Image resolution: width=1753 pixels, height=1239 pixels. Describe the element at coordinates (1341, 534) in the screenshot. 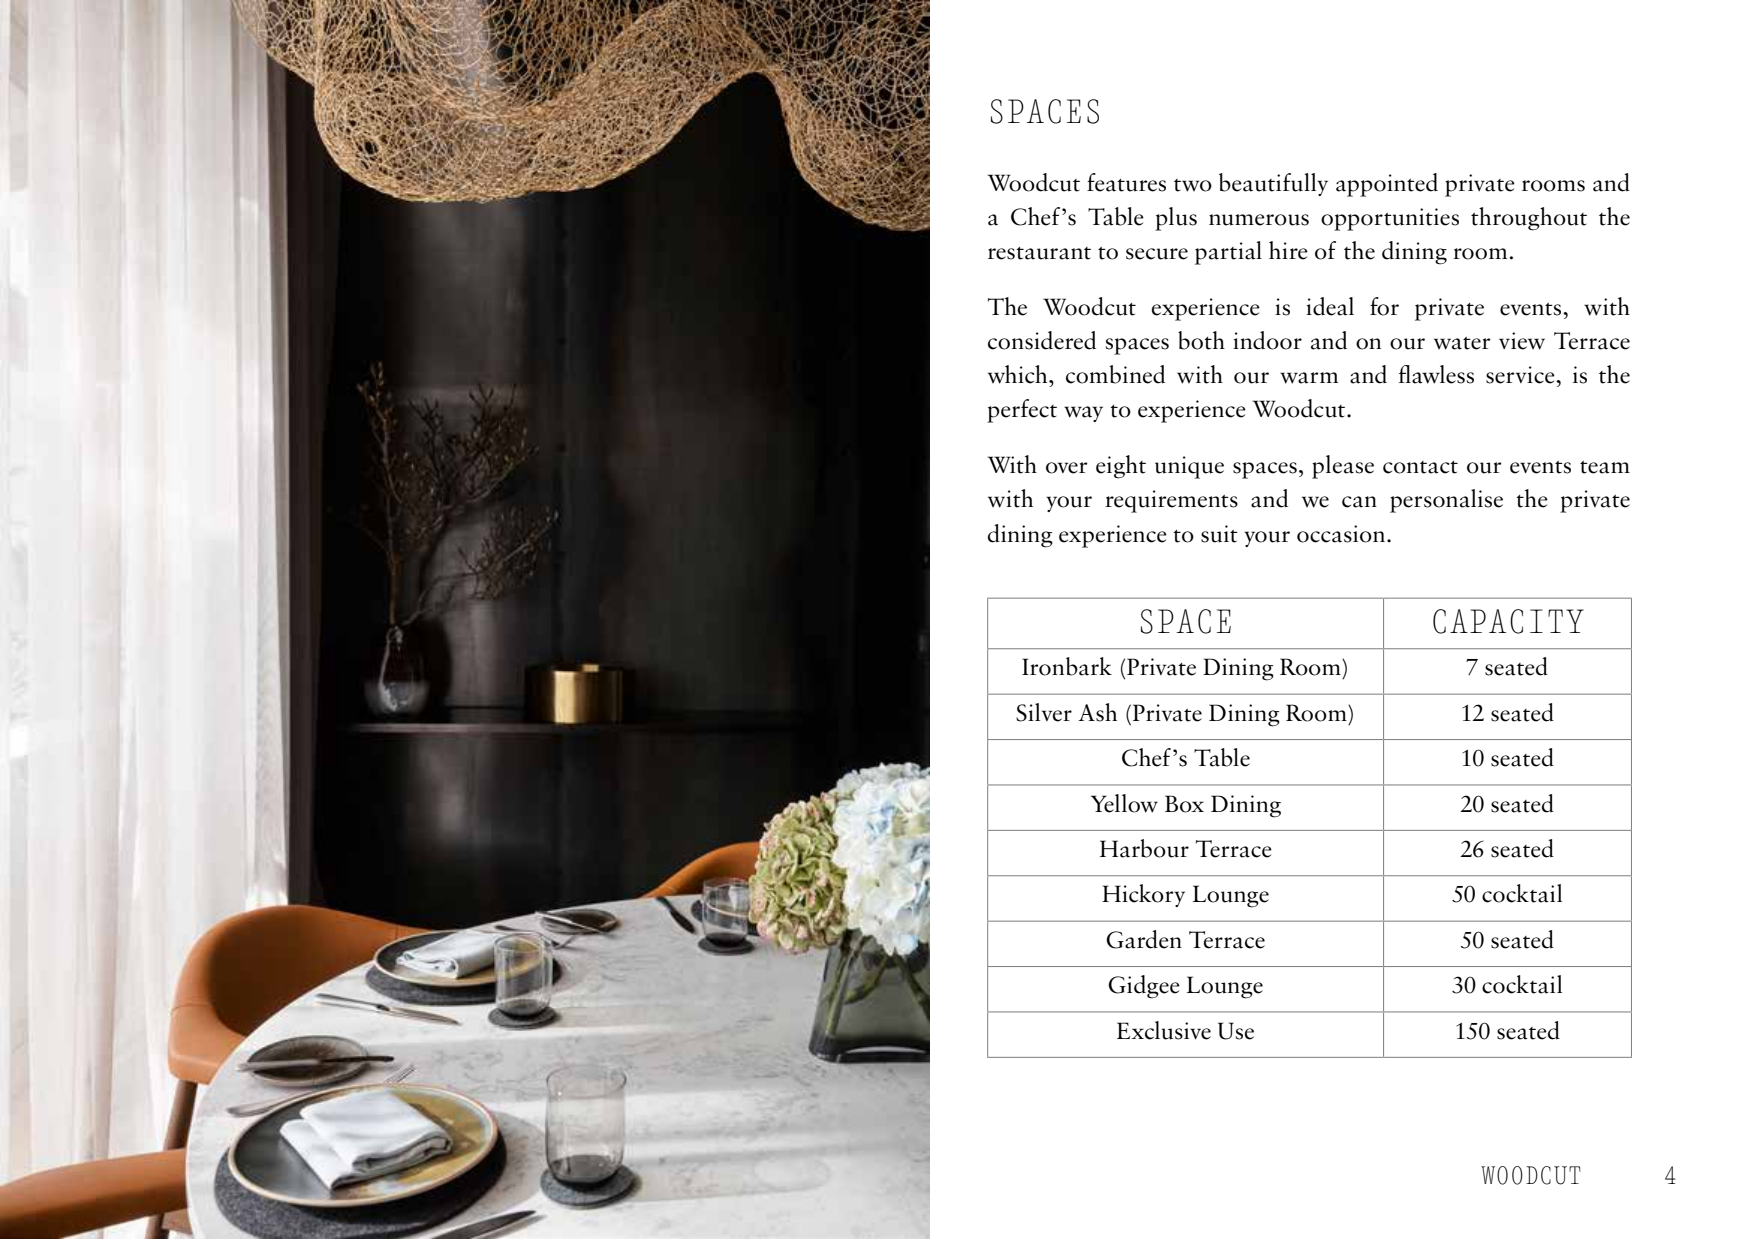

I see `occasion` at that location.
